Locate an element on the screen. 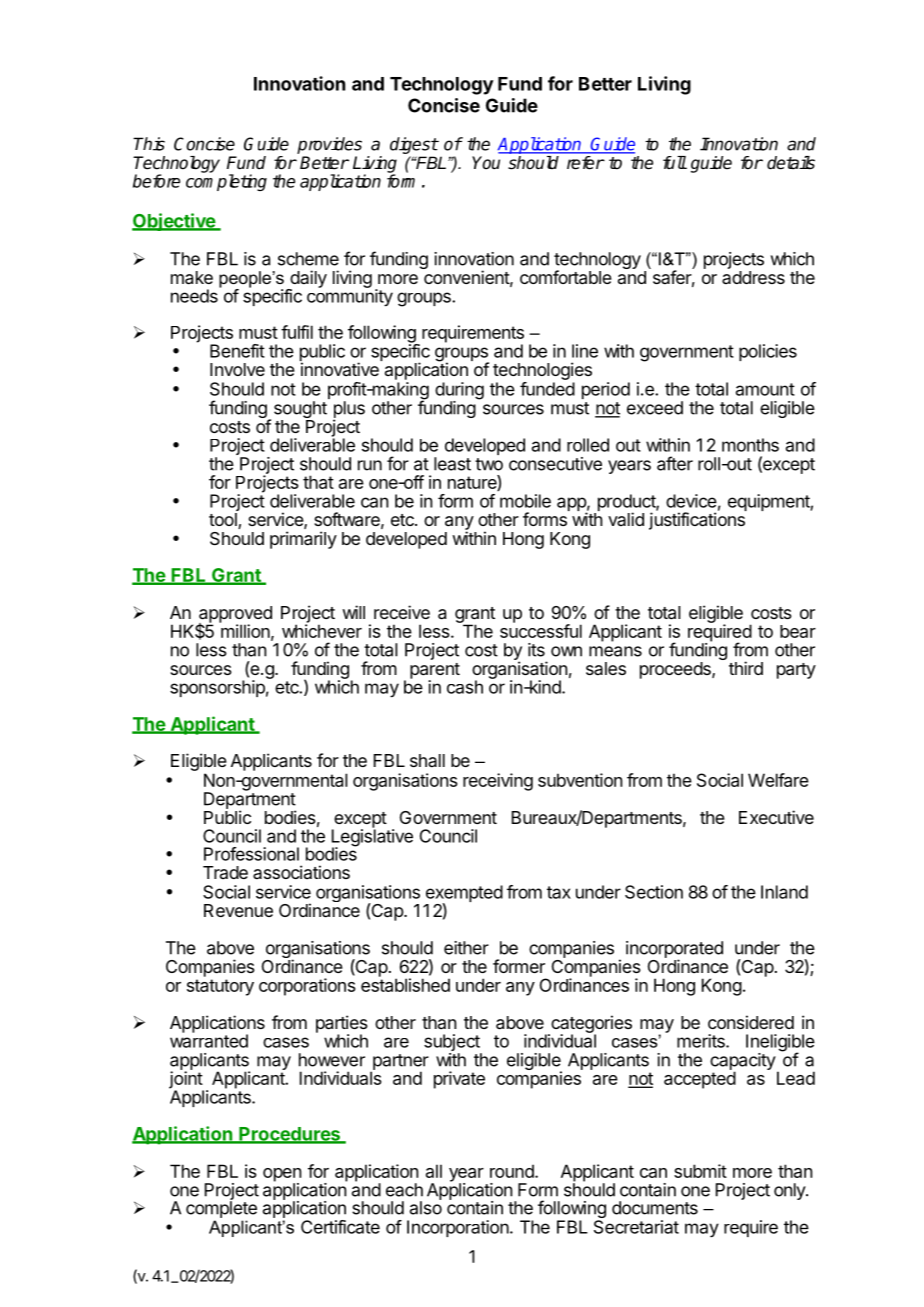  full is located at coordinates (675, 162).
